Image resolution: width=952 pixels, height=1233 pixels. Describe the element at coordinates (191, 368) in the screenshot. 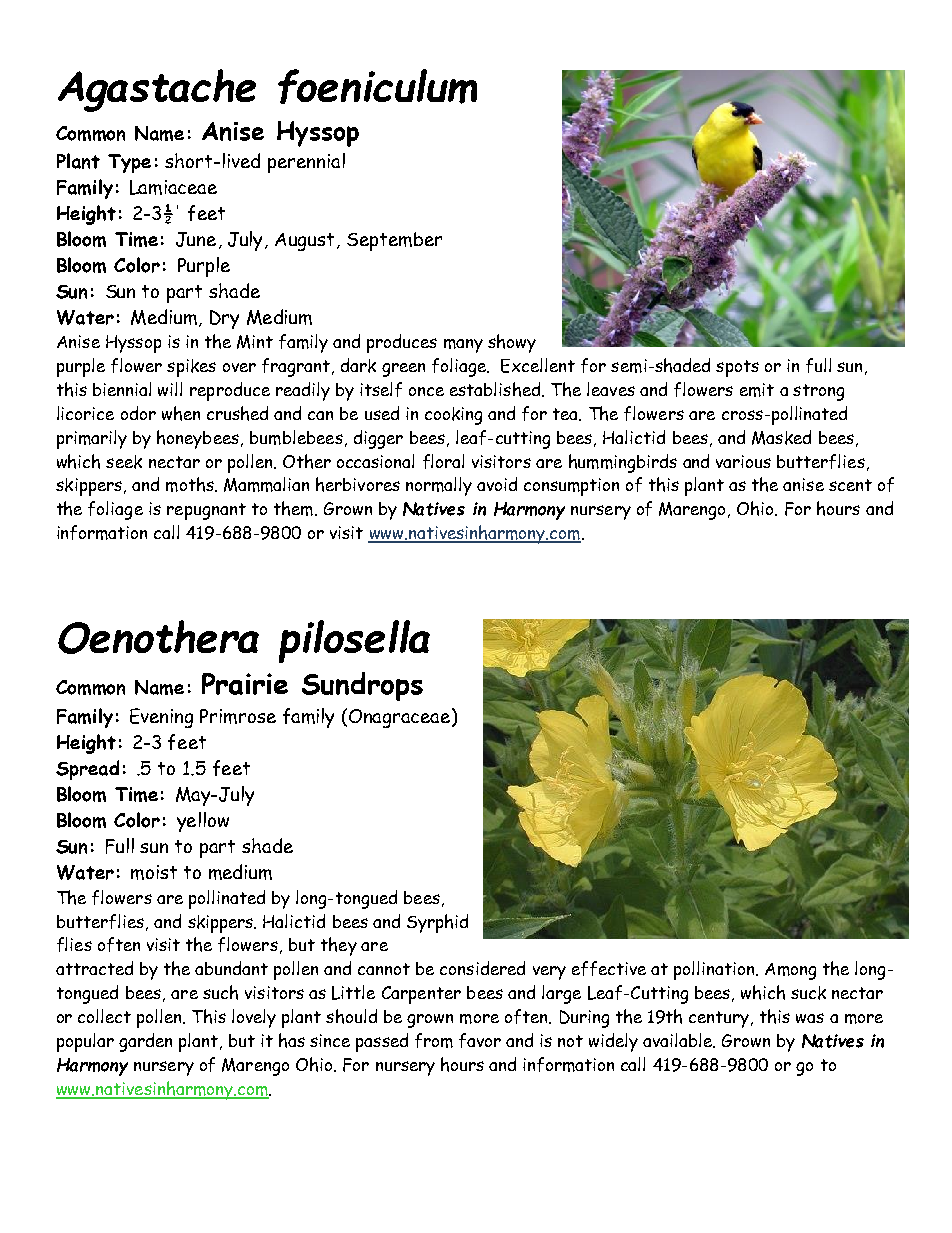

I see `spikes` at that location.
